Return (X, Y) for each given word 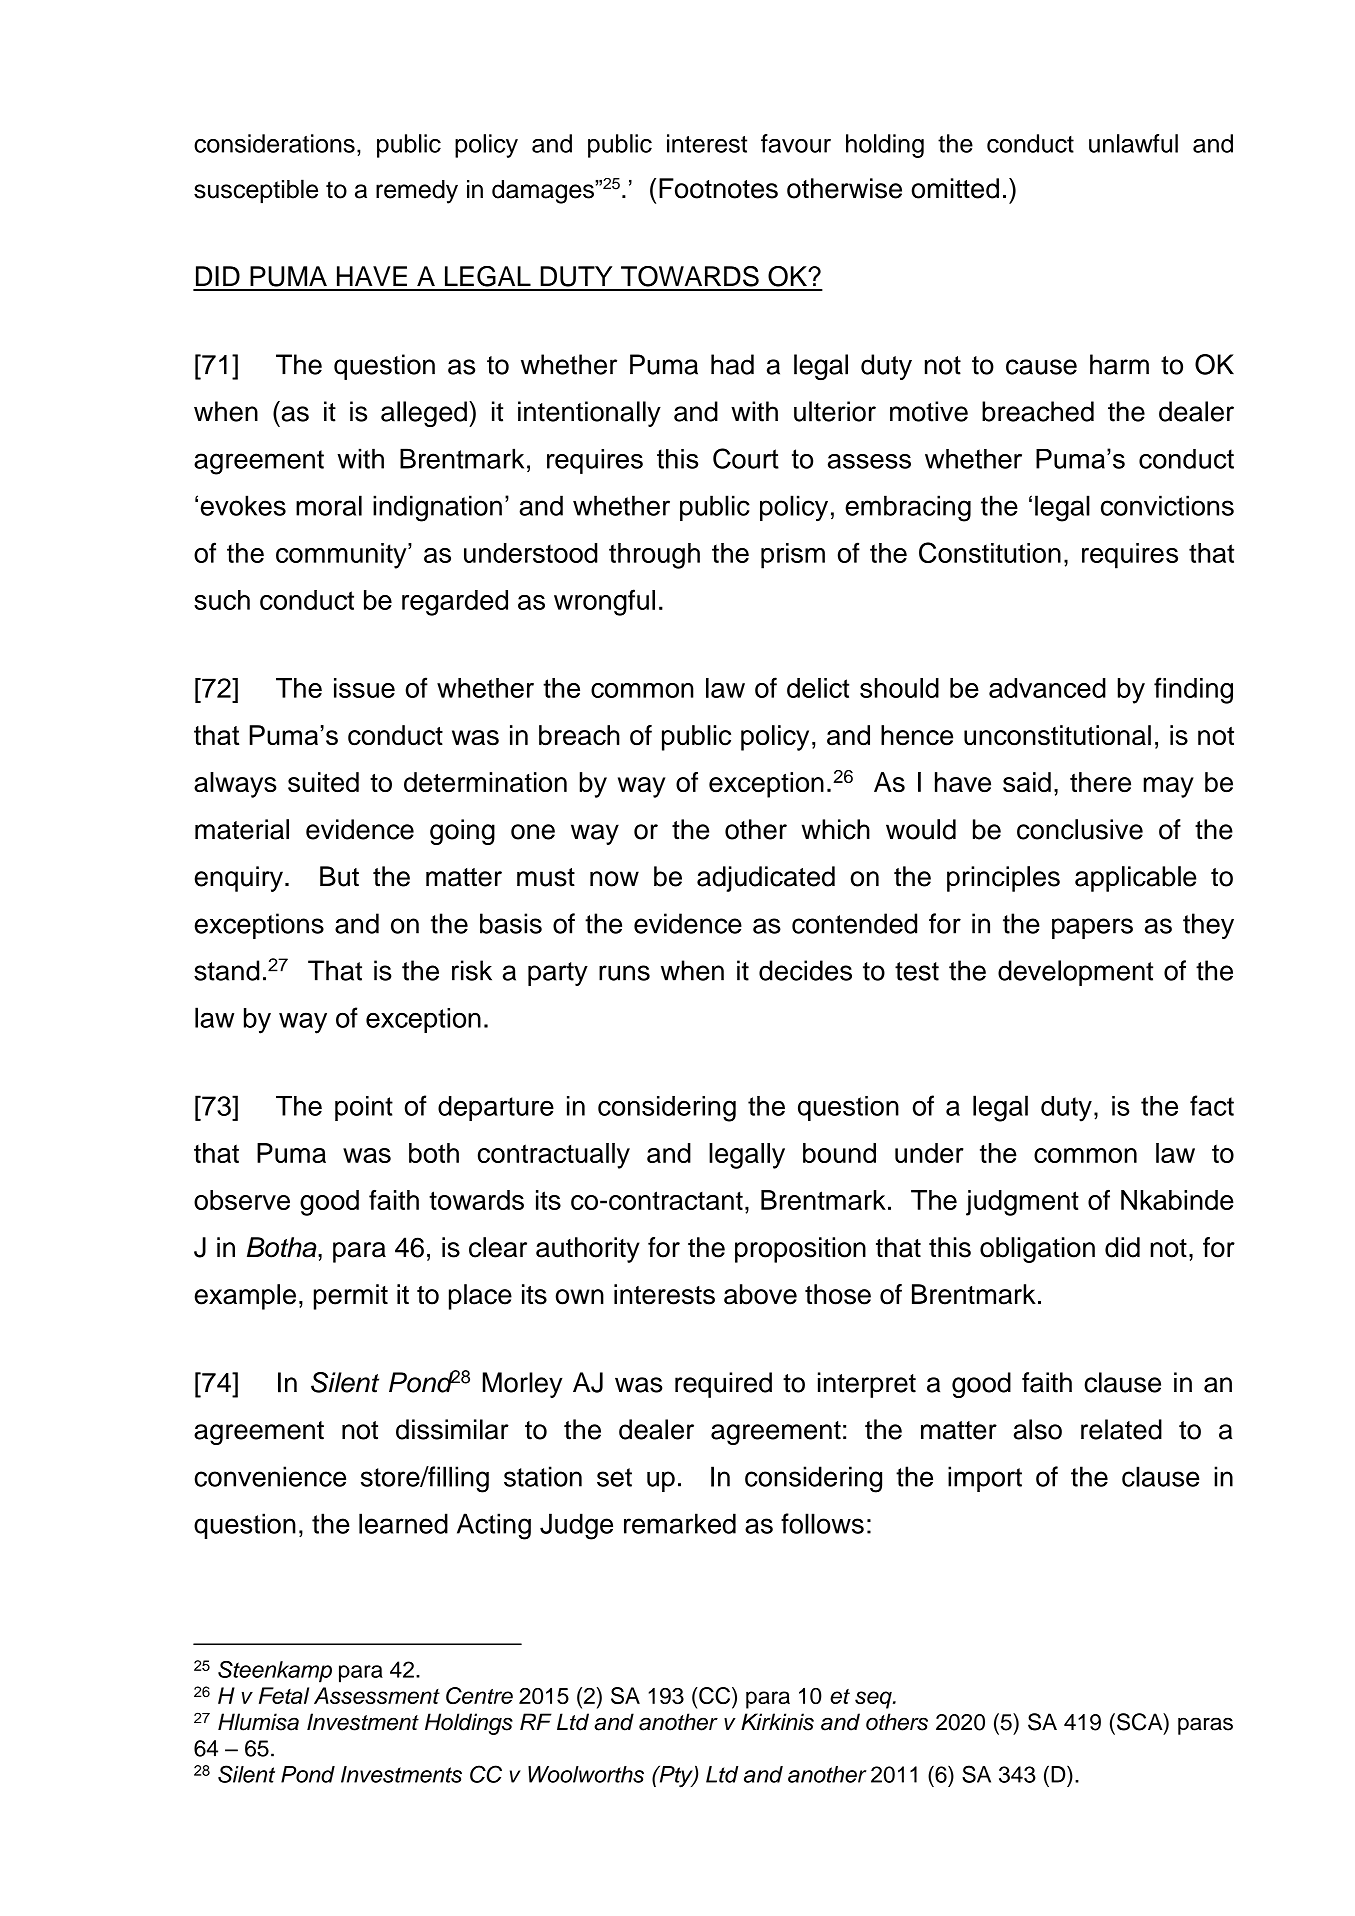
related (1121, 1429)
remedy (417, 192)
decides (805, 970)
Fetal (284, 1695)
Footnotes (718, 188)
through (654, 556)
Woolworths (586, 1774)
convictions (1167, 505)
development (1075, 973)
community (342, 556)
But (339, 876)
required (723, 1385)
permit (351, 1297)
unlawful (1133, 143)
